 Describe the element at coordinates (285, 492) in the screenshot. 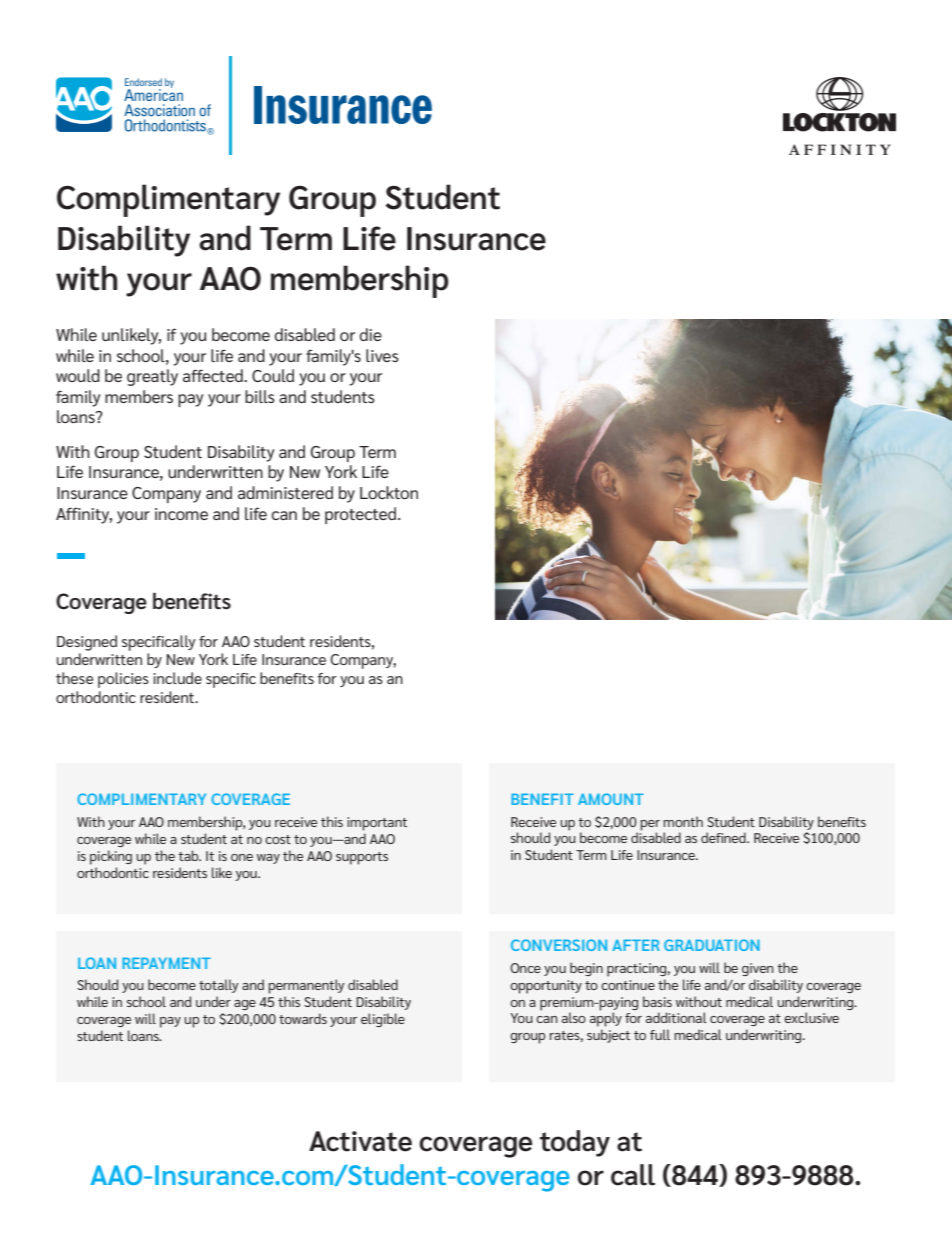

I see `administered` at that location.
